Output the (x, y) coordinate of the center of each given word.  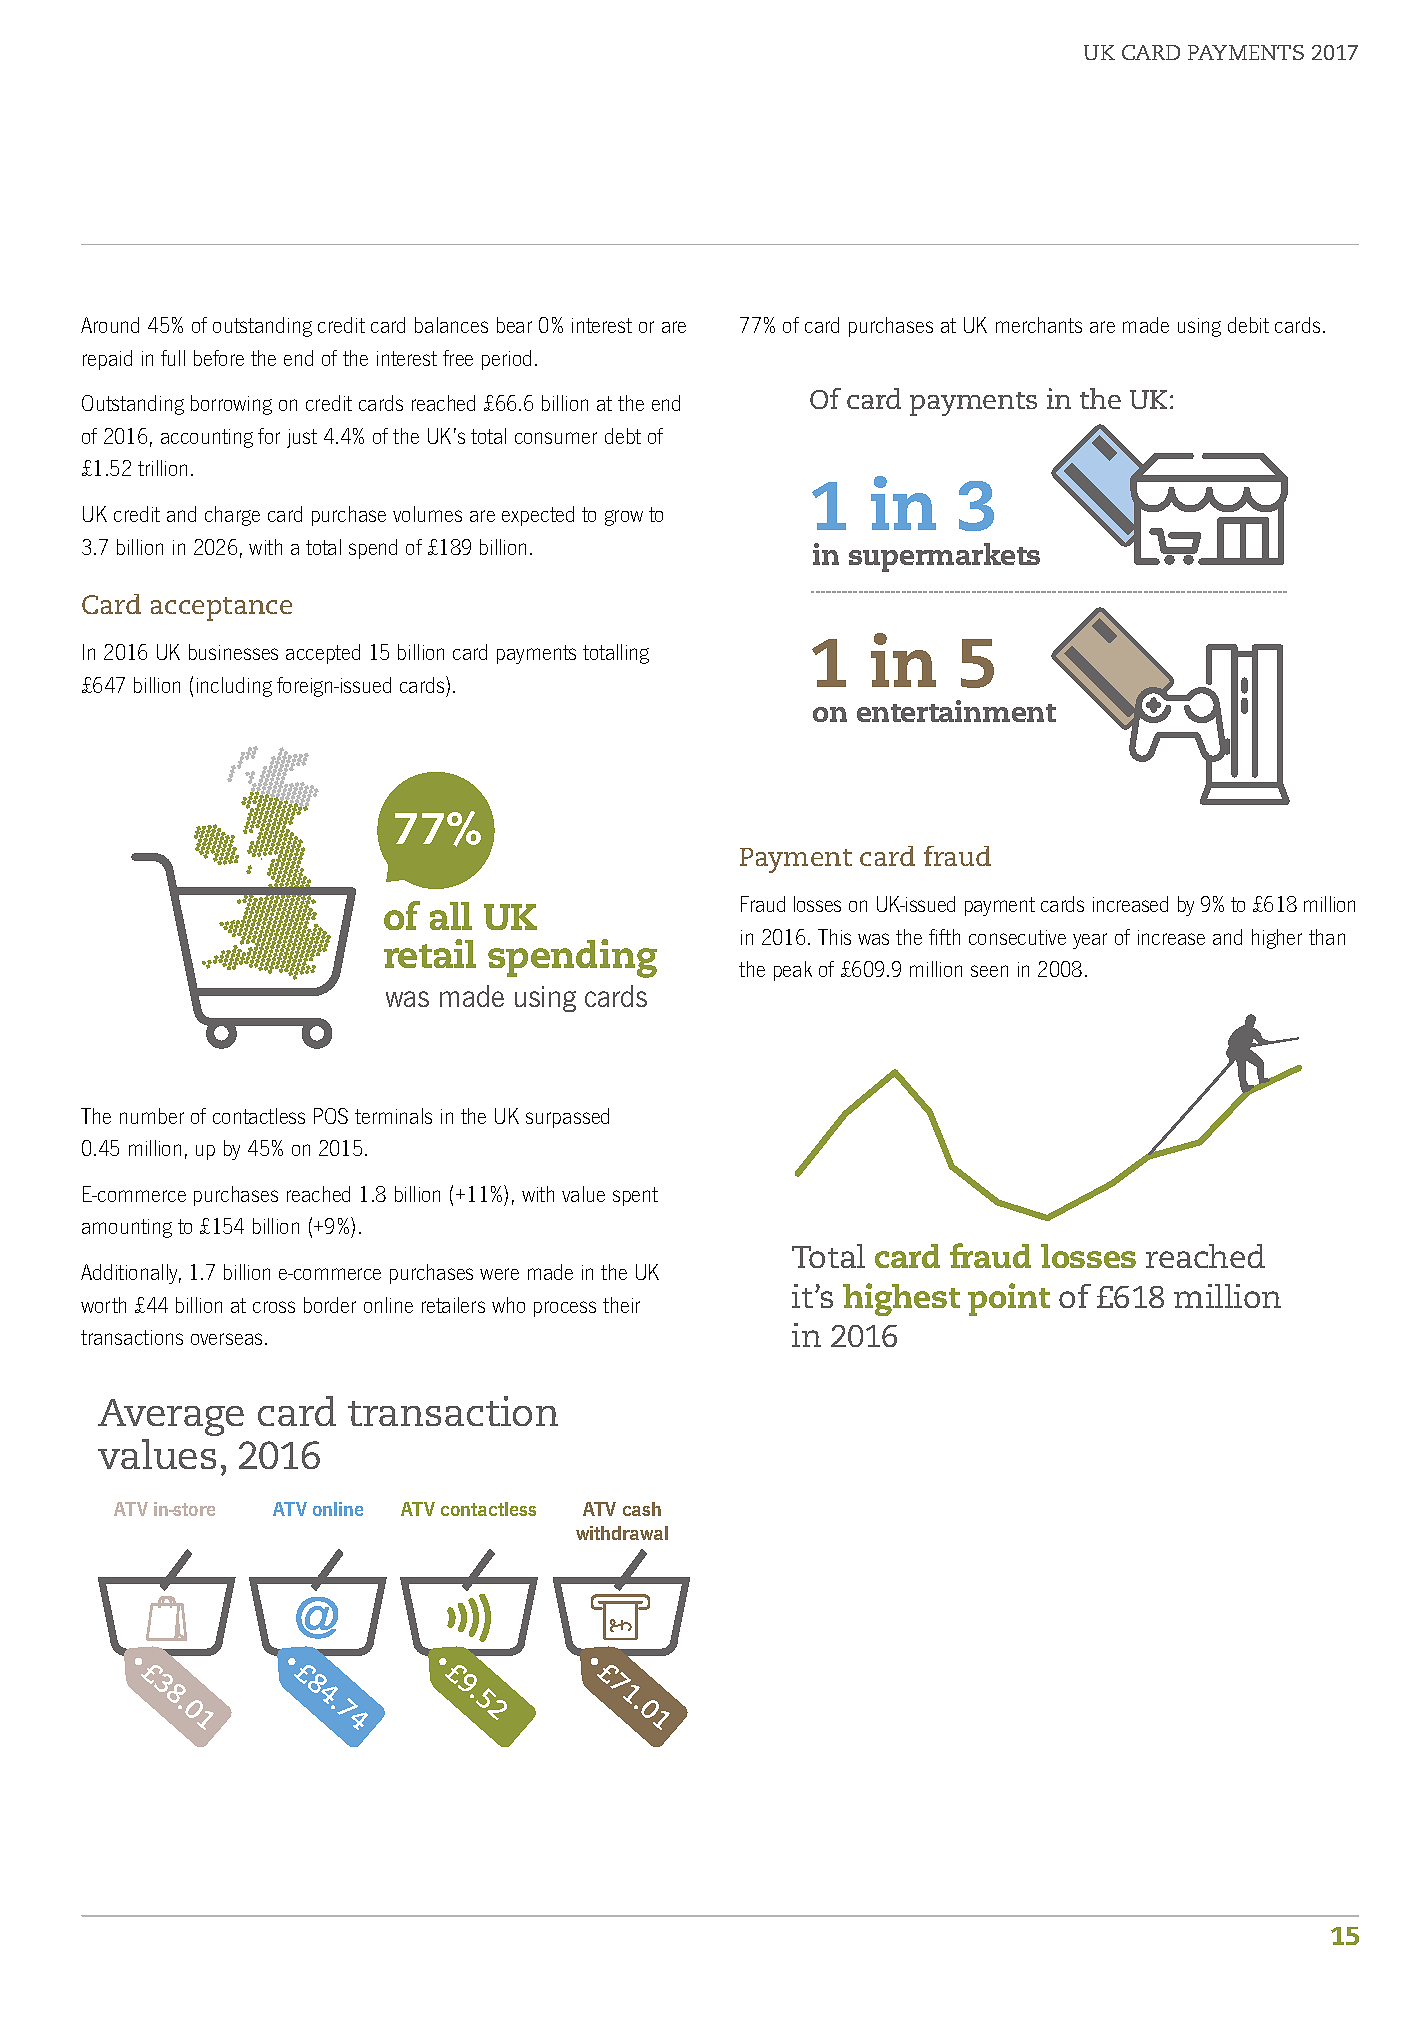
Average (171, 1417)
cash (642, 1509)
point (1009, 1299)
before (219, 358)
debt (623, 436)
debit (1248, 325)
